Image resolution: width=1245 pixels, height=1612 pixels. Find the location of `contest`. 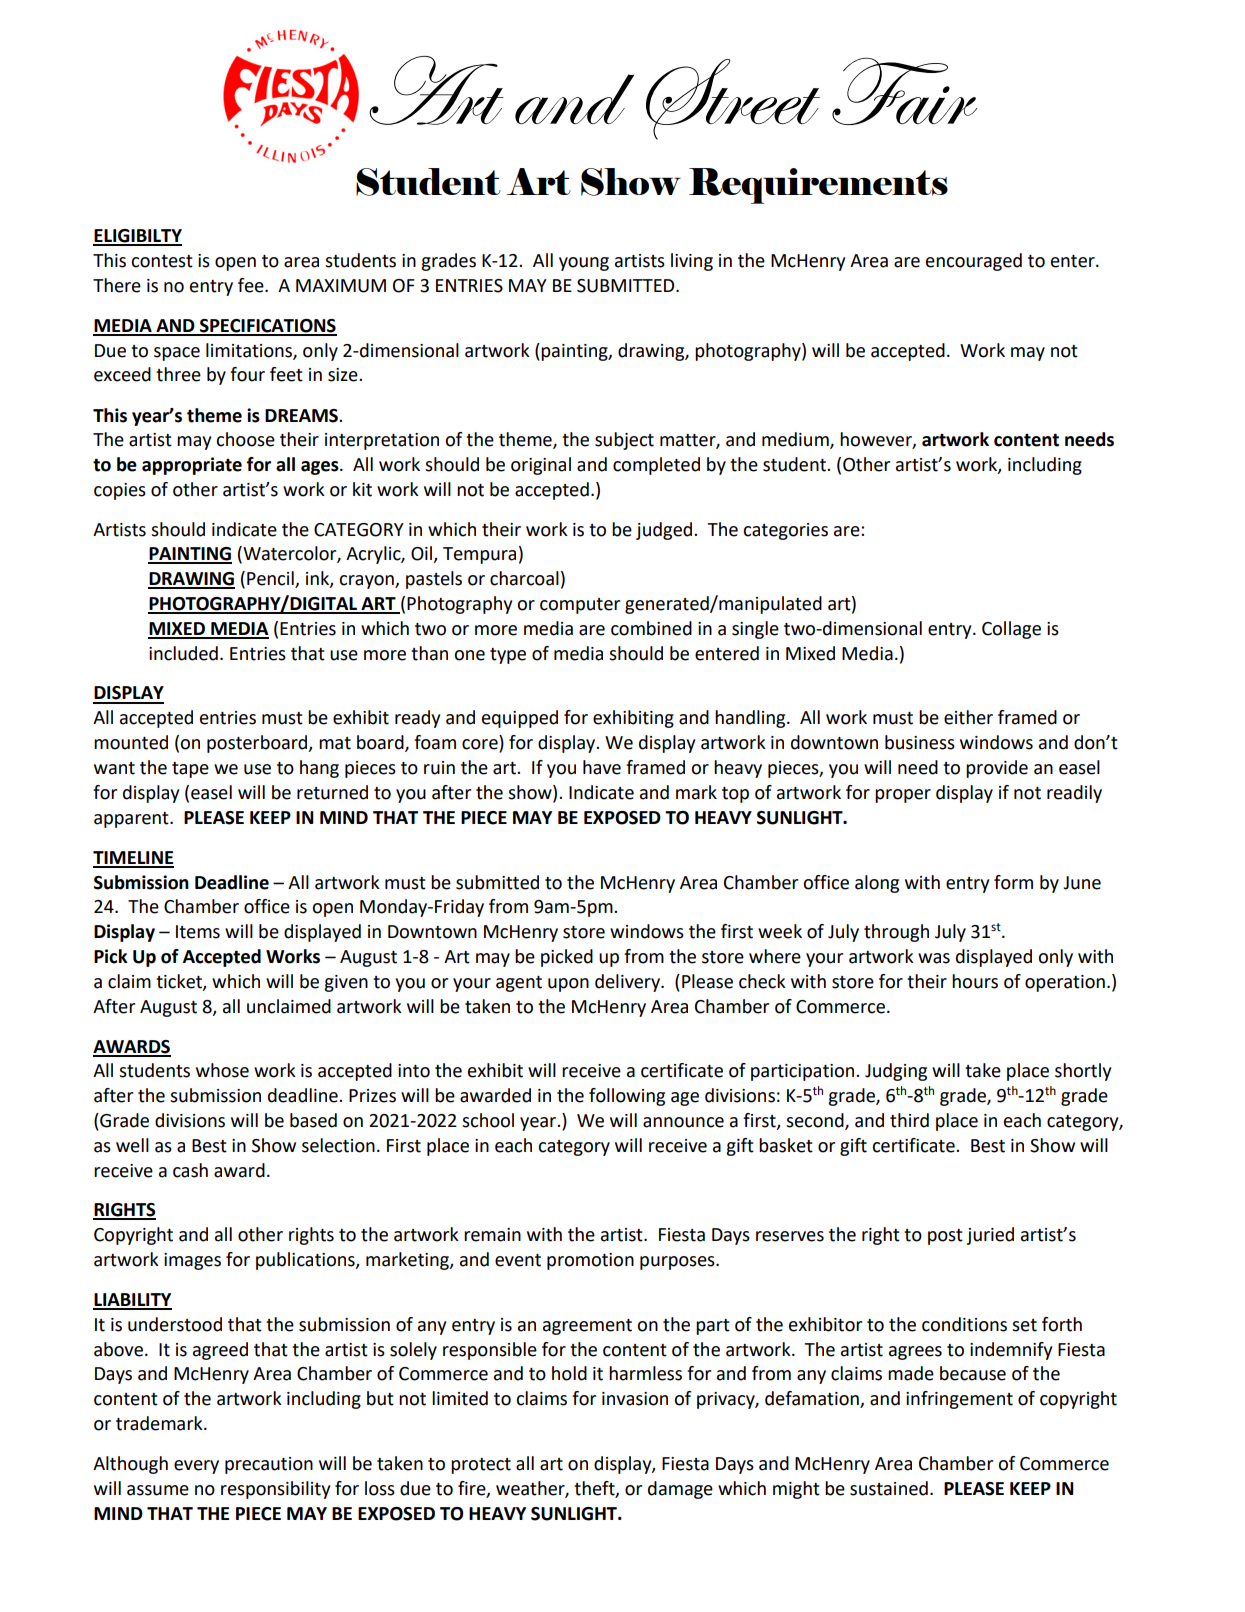

contest is located at coordinates (162, 261).
